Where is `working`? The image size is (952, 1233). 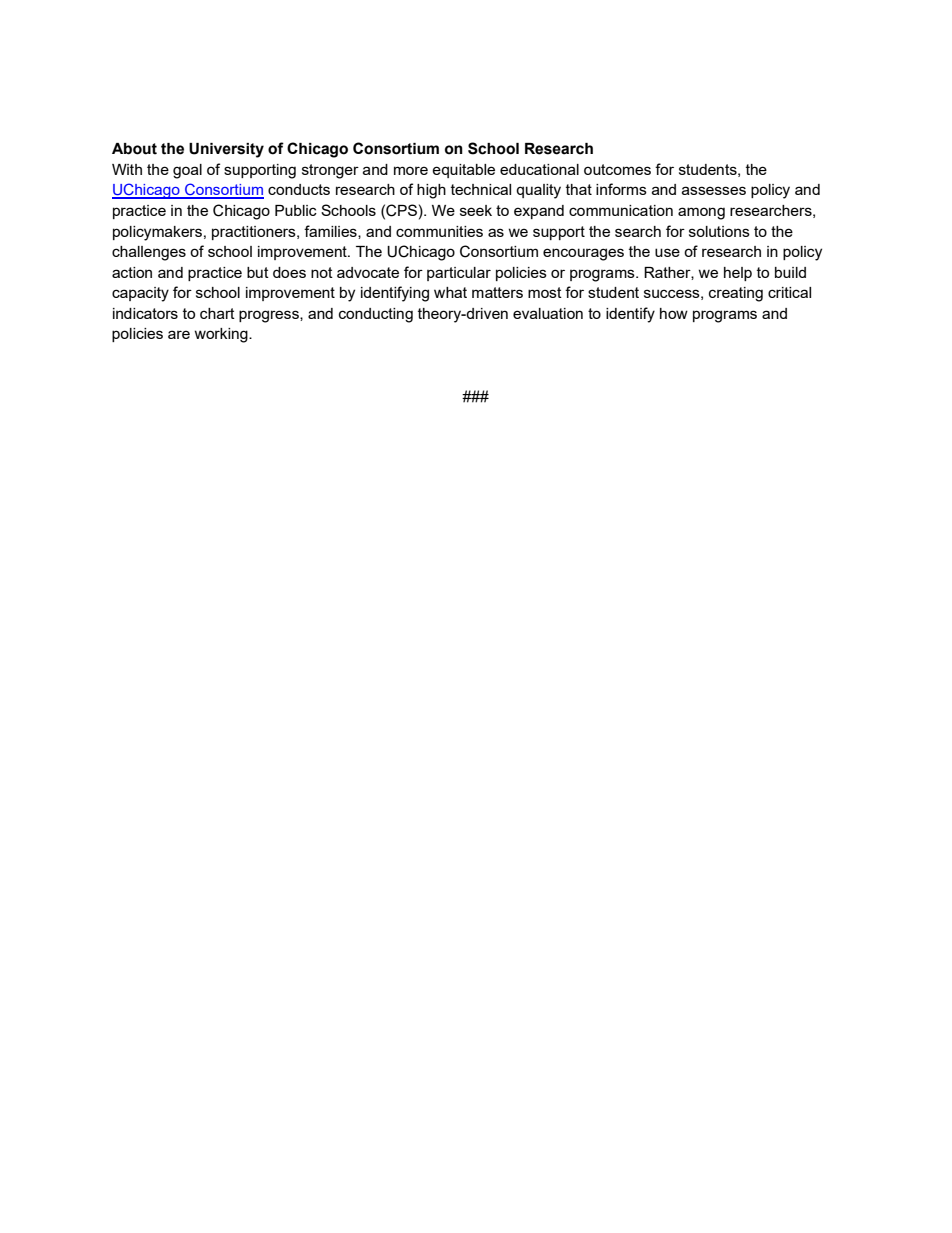 working is located at coordinates (222, 335).
